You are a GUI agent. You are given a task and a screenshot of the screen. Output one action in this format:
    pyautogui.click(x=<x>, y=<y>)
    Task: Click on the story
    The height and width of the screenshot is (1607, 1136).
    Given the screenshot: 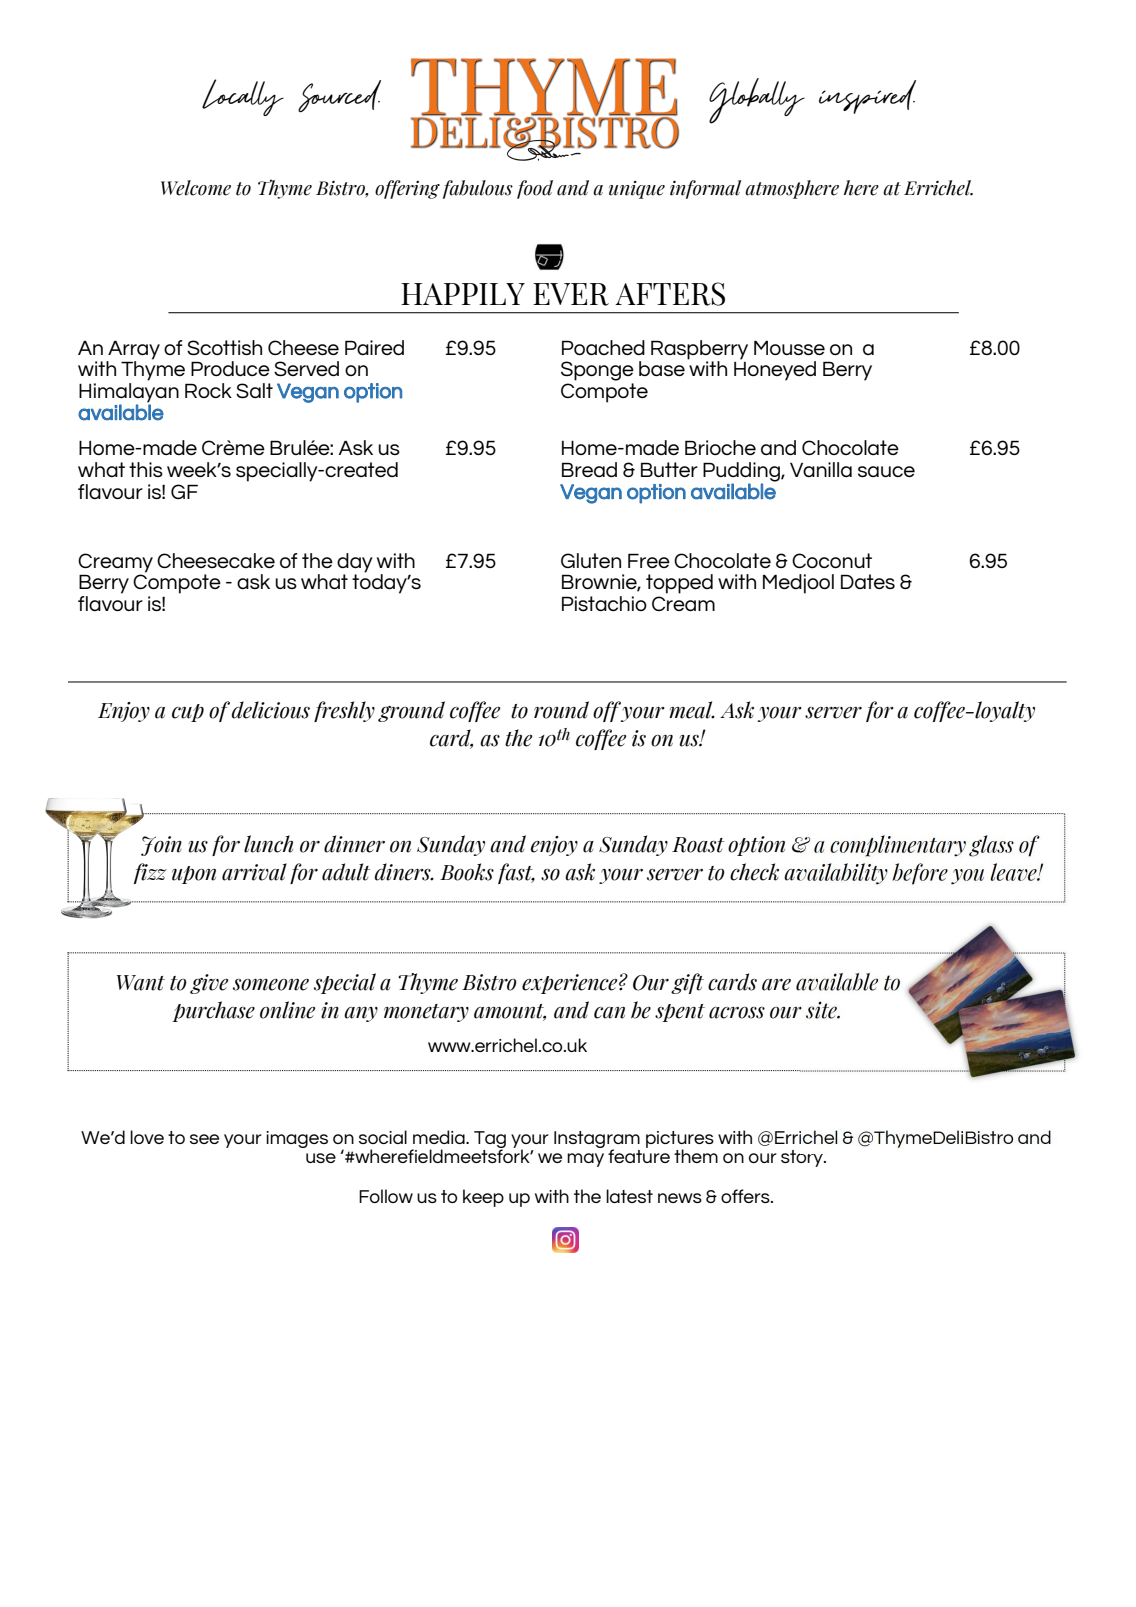 What is the action you would take?
    pyautogui.click(x=803, y=1158)
